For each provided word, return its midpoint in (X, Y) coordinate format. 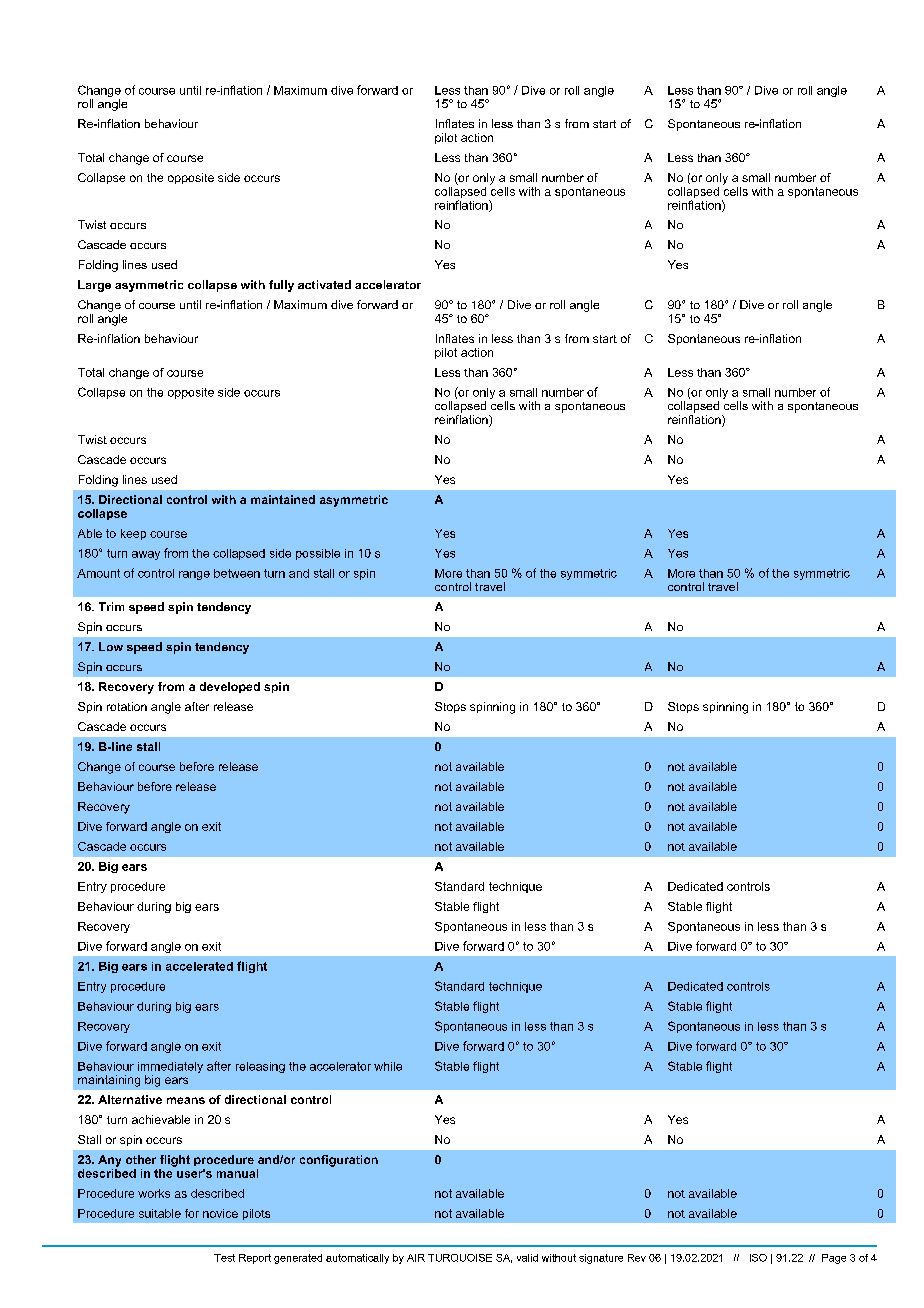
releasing (260, 1067)
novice (220, 1213)
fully (281, 286)
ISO (758, 1258)
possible (318, 554)
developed (230, 687)
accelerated (199, 966)
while (388, 1066)
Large (94, 286)
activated (324, 284)
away (146, 555)
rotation (127, 706)
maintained (283, 499)
